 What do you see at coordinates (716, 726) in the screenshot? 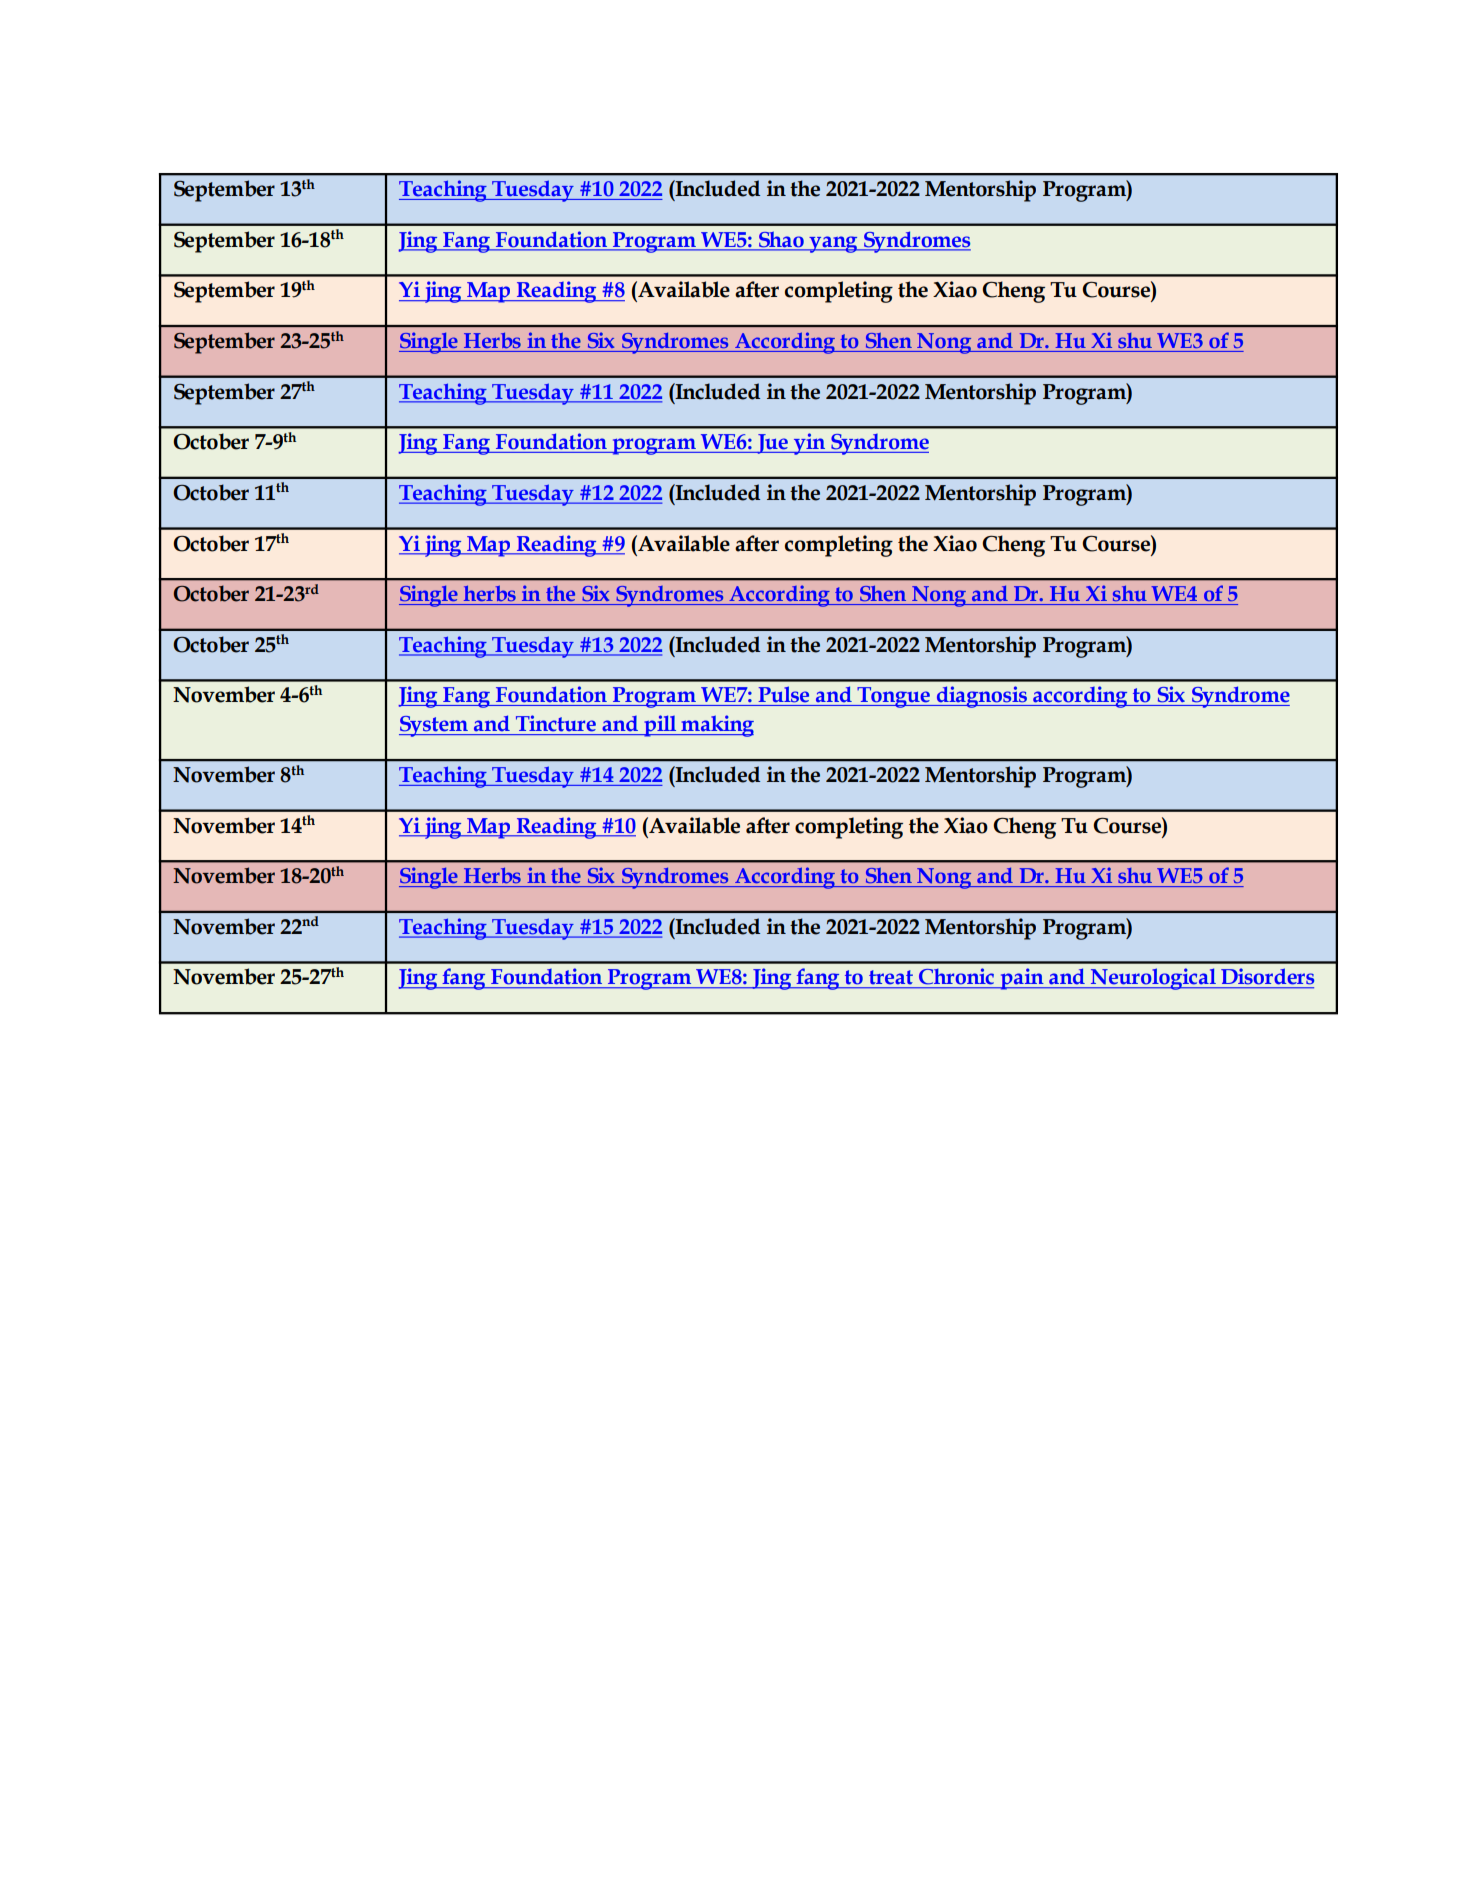
I see `making` at bounding box center [716, 726].
